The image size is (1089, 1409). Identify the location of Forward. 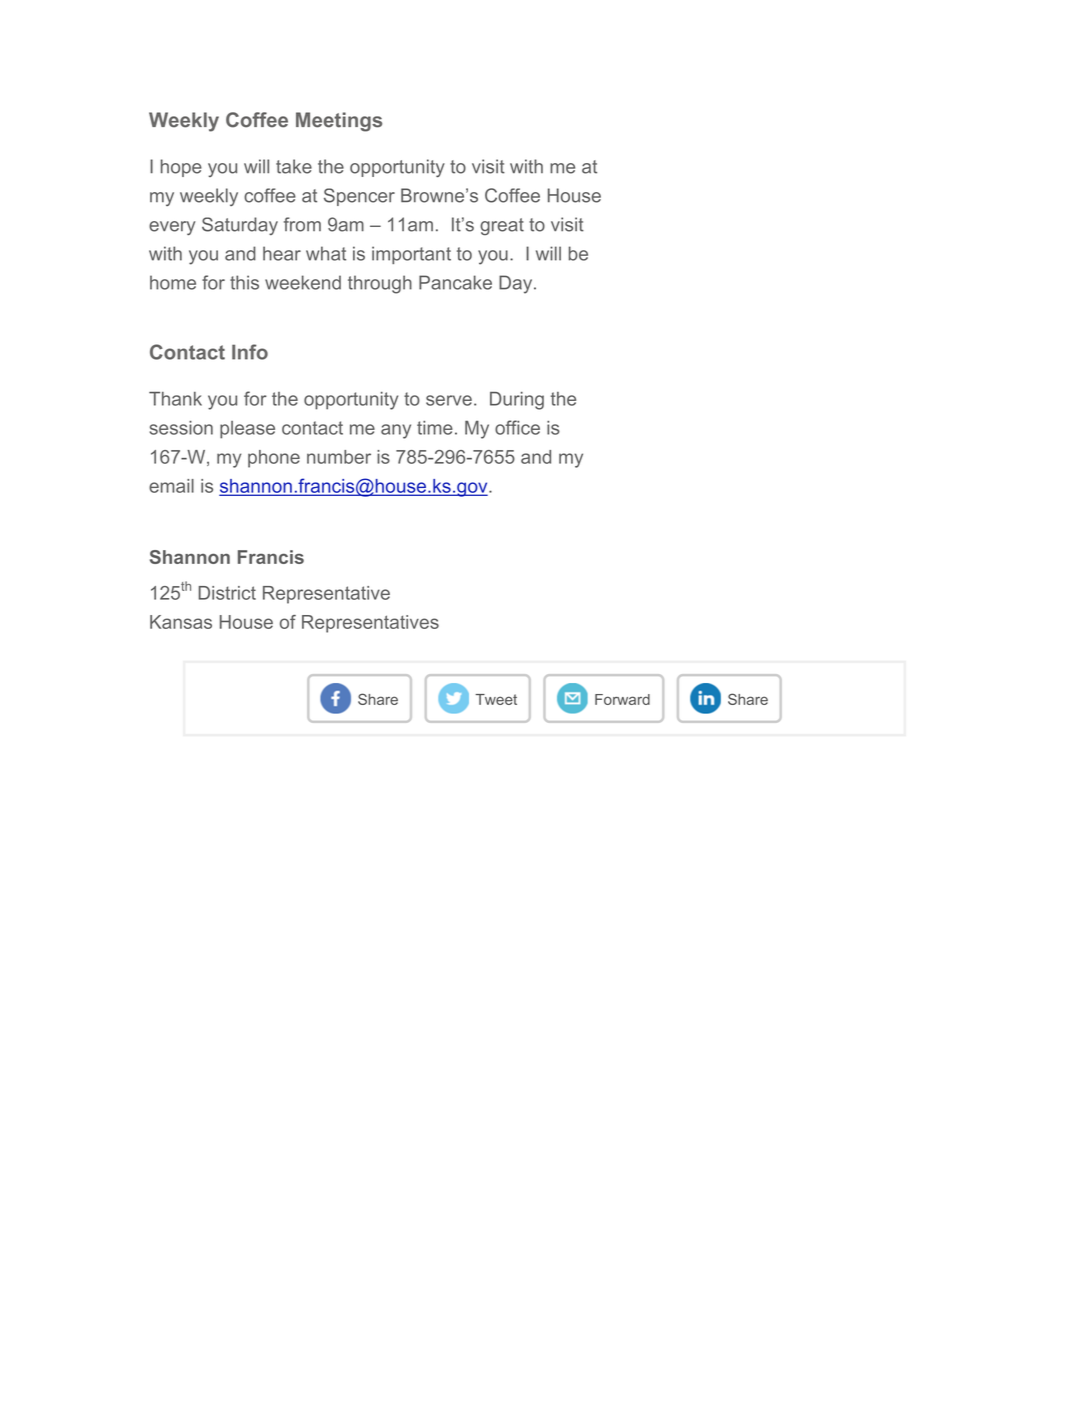
(622, 699).
